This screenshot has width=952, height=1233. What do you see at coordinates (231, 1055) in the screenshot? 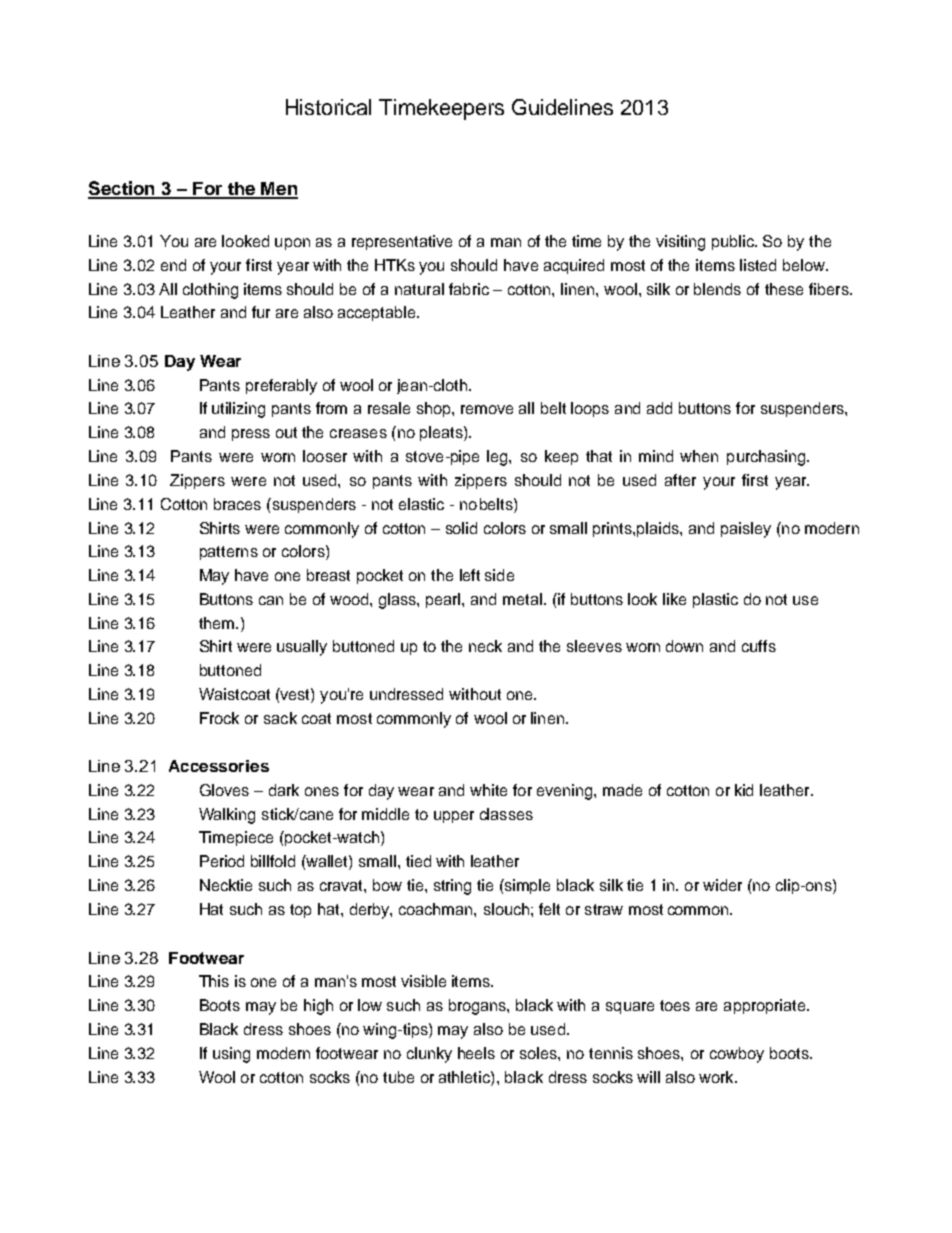
I see `using` at bounding box center [231, 1055].
